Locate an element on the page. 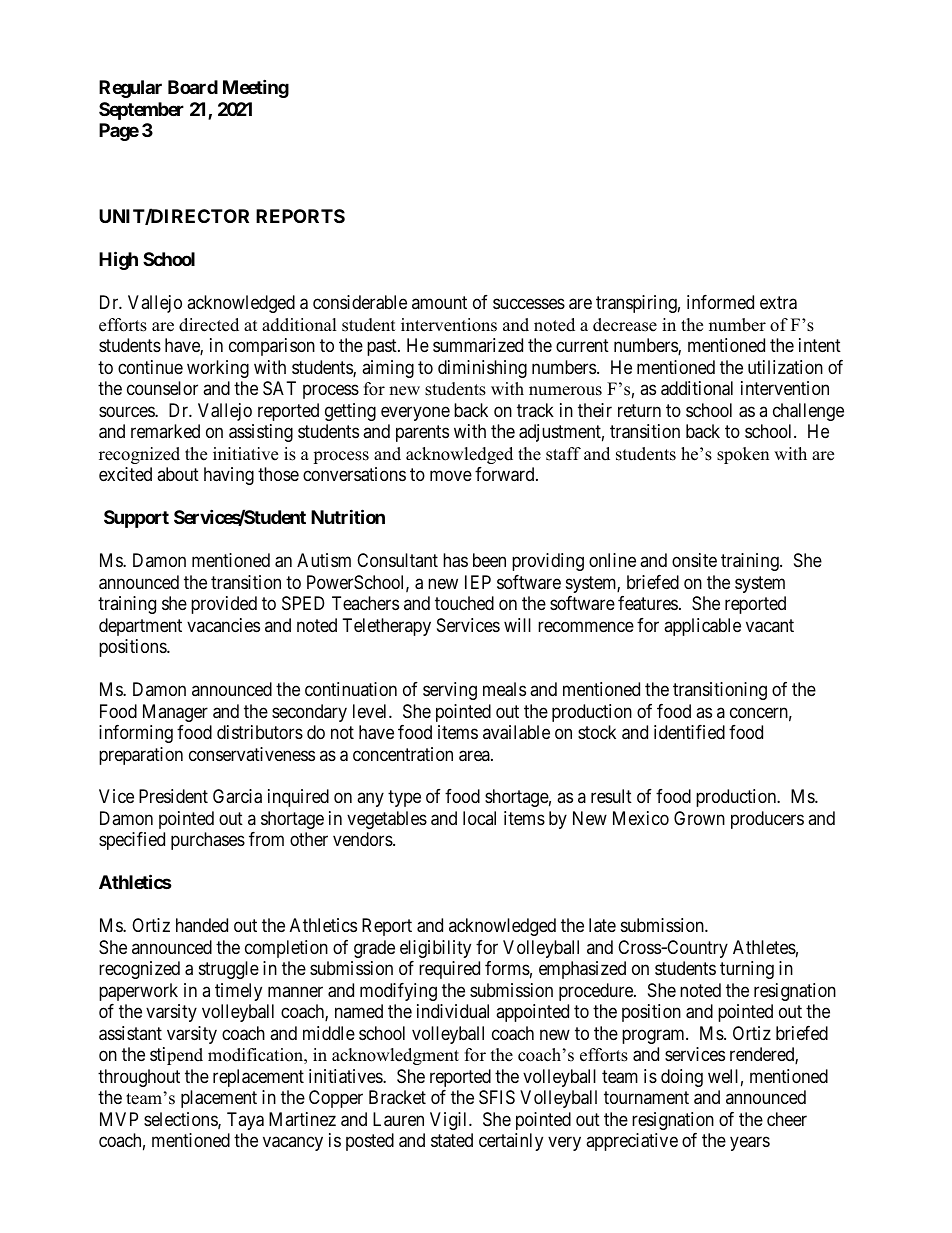  Taya is located at coordinates (245, 1121).
